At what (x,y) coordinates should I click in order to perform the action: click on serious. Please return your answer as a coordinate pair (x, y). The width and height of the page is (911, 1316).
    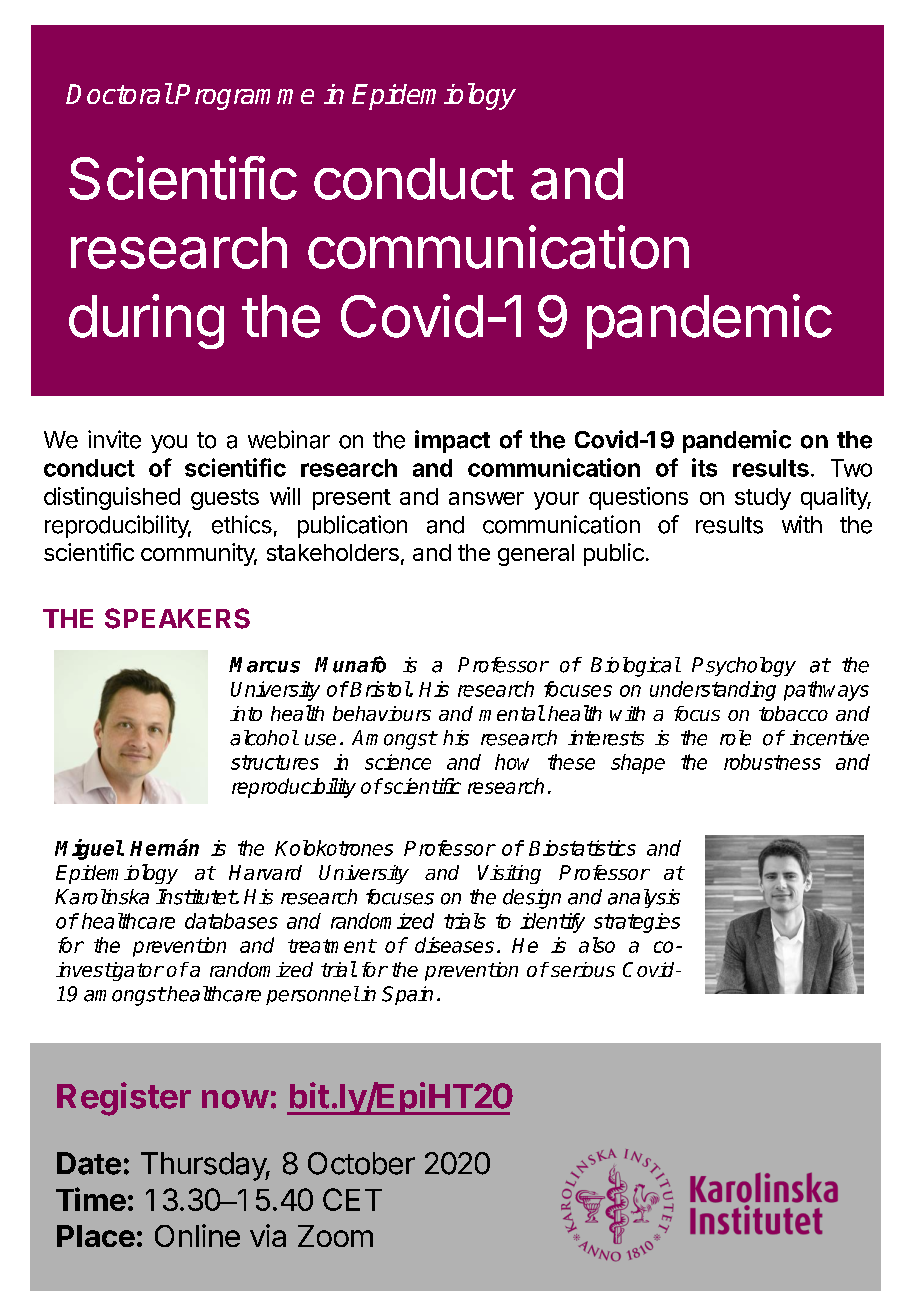
    Looking at the image, I should click on (583, 969).
